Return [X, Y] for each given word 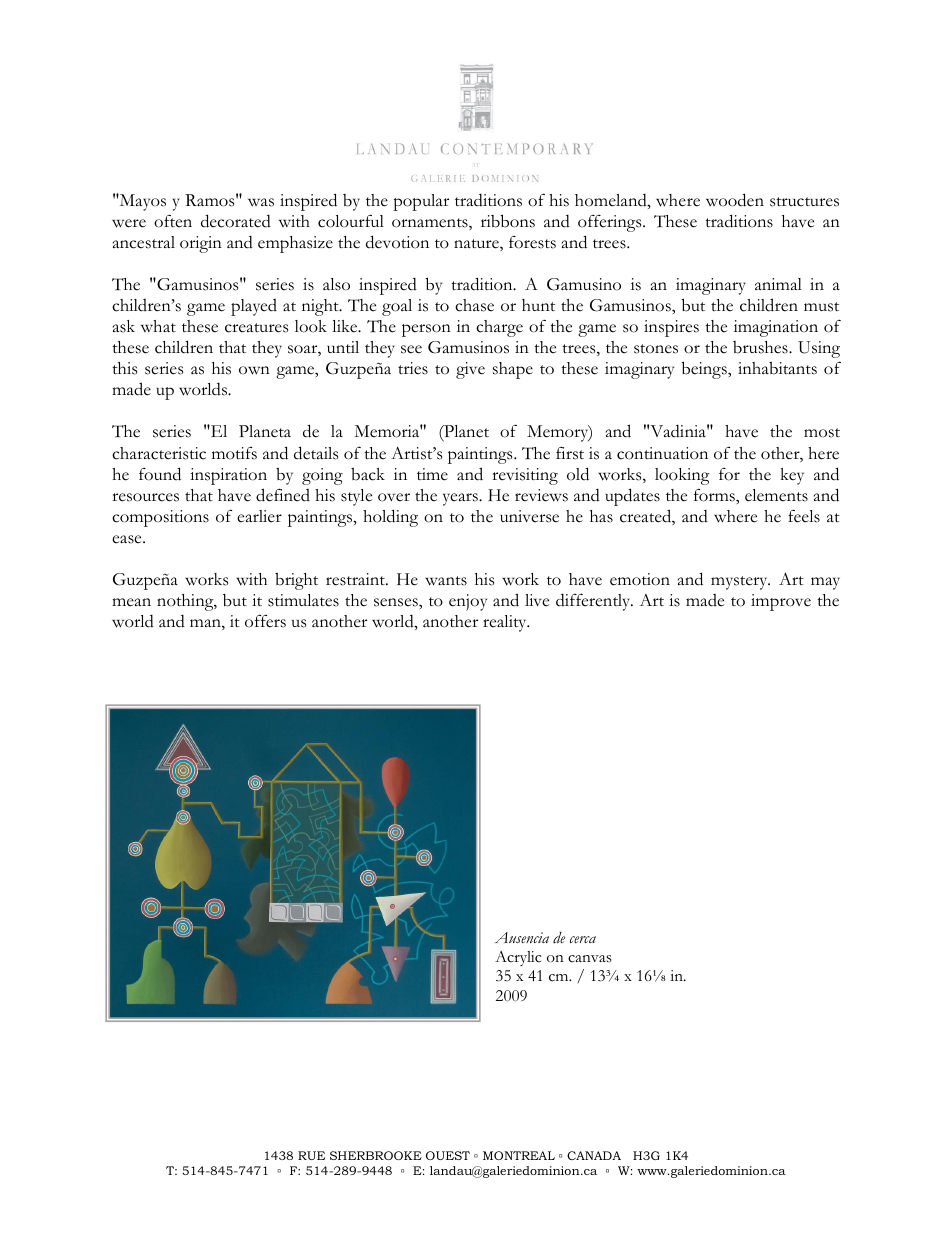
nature [477, 245]
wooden [735, 200]
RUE [311, 1155]
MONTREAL [519, 1155]
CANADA [594, 1155]
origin [201, 244]
